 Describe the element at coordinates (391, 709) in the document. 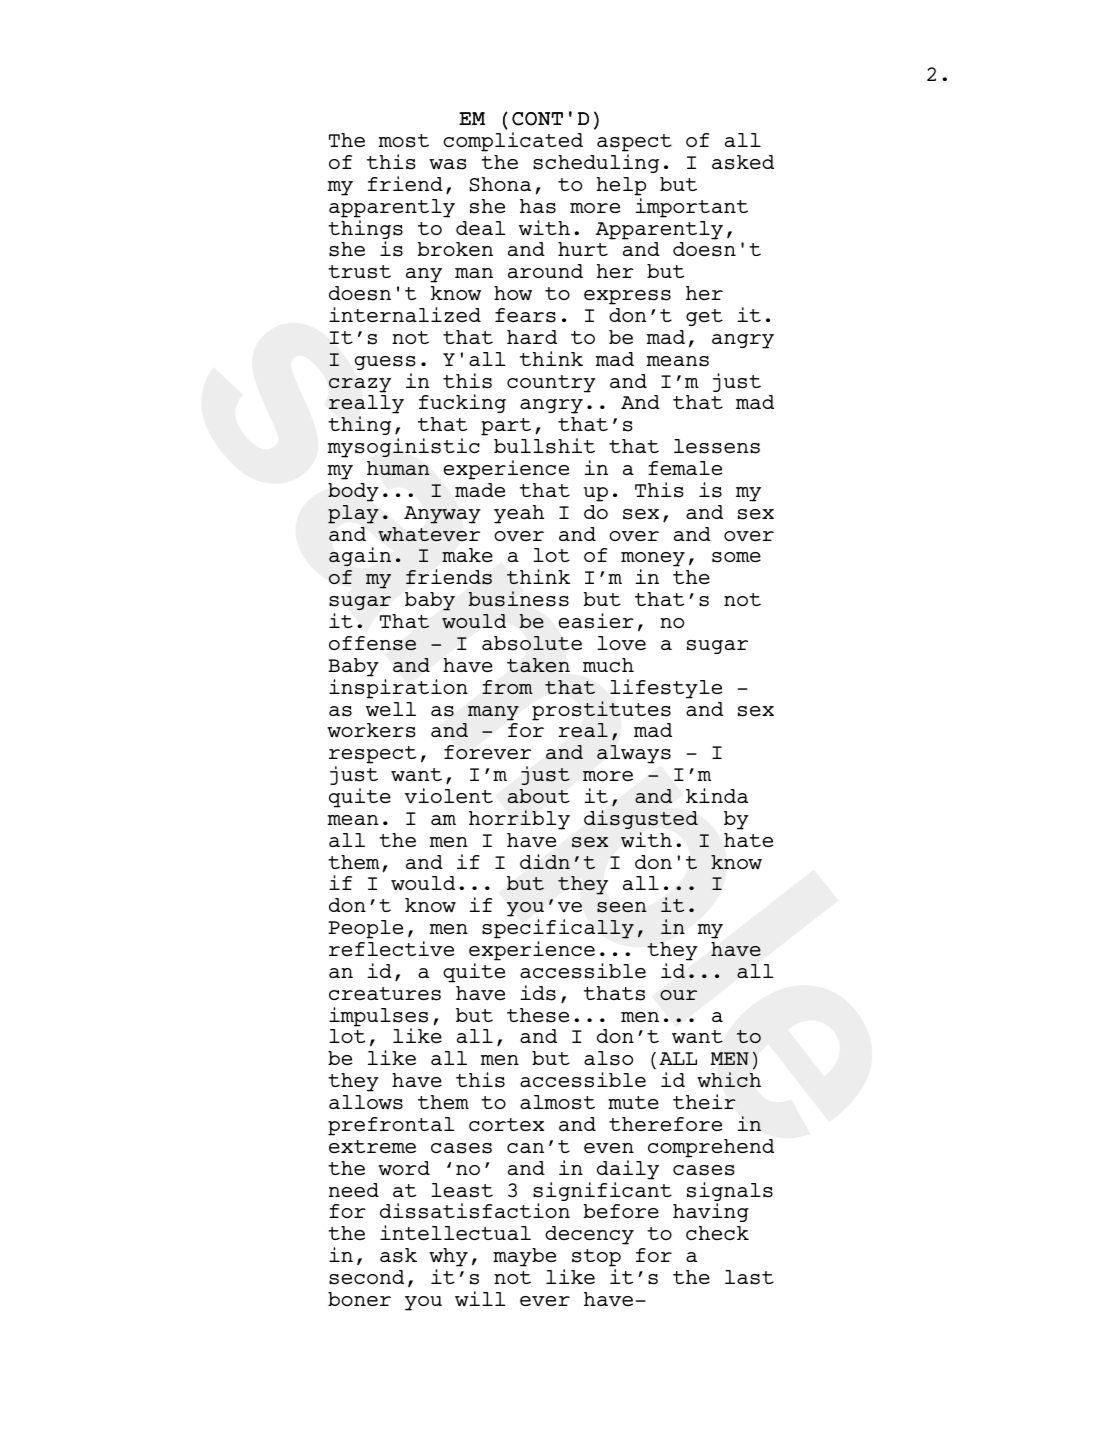

I see `well` at that location.
